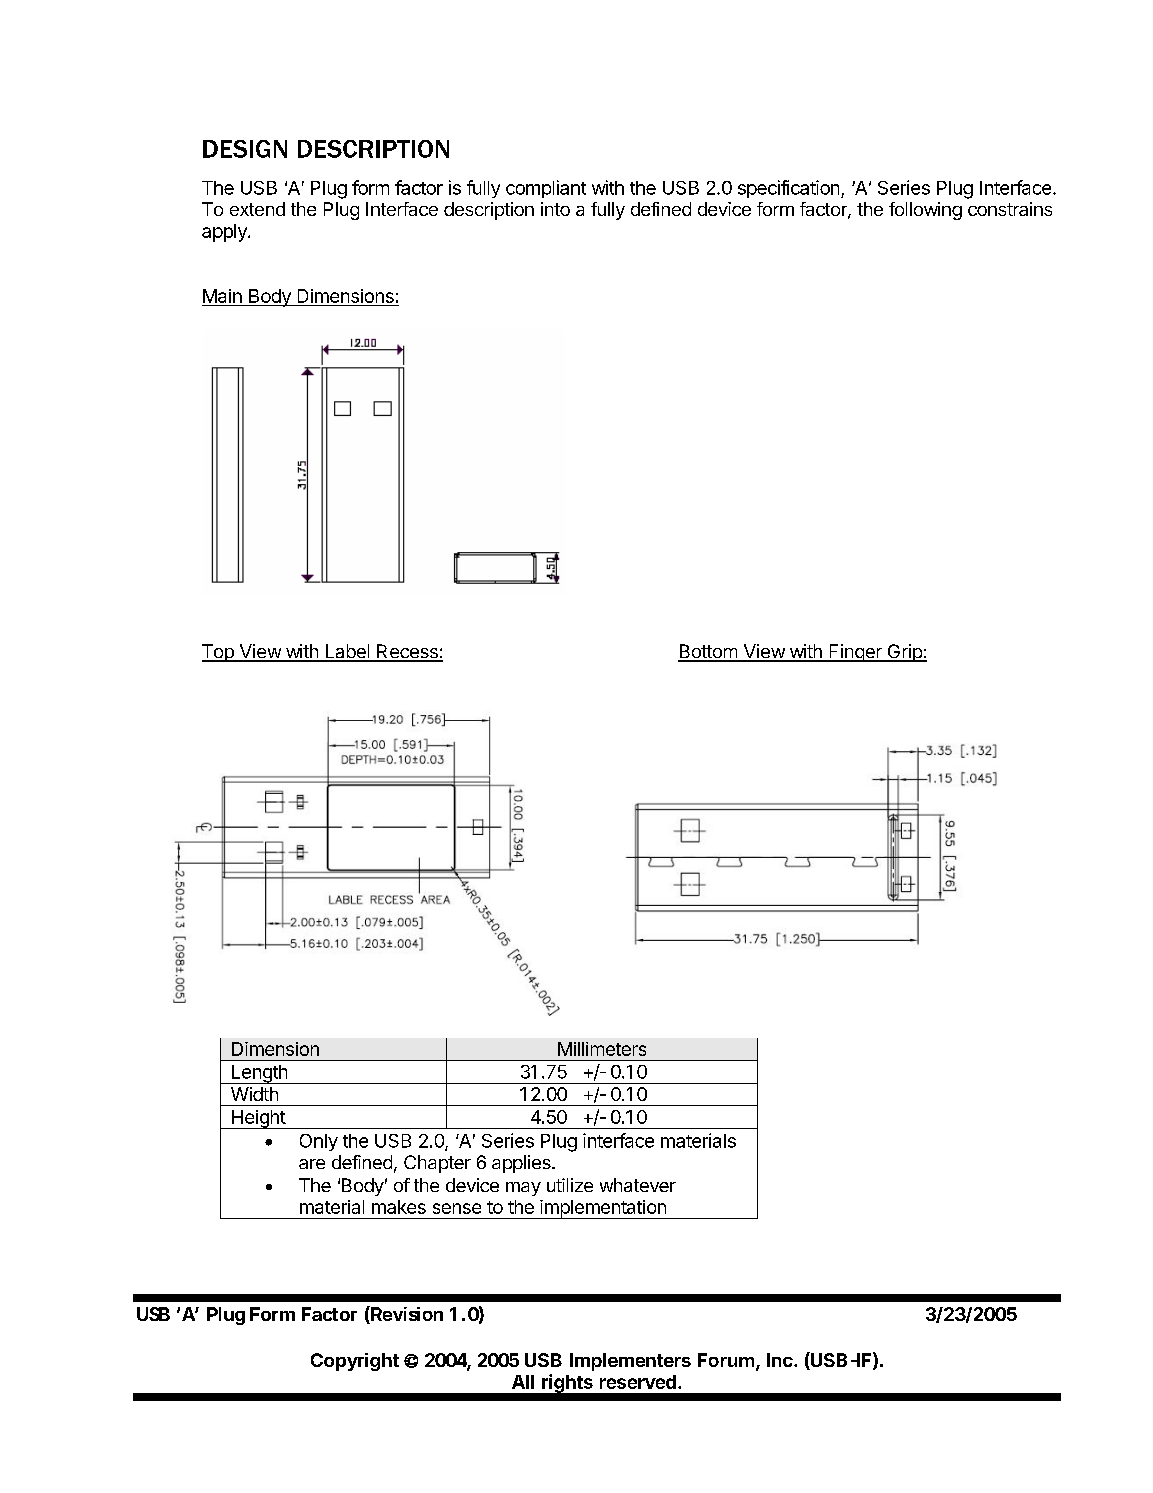 Image resolution: width=1153 pixels, height=1493 pixels. I want to click on into, so click(555, 209).
